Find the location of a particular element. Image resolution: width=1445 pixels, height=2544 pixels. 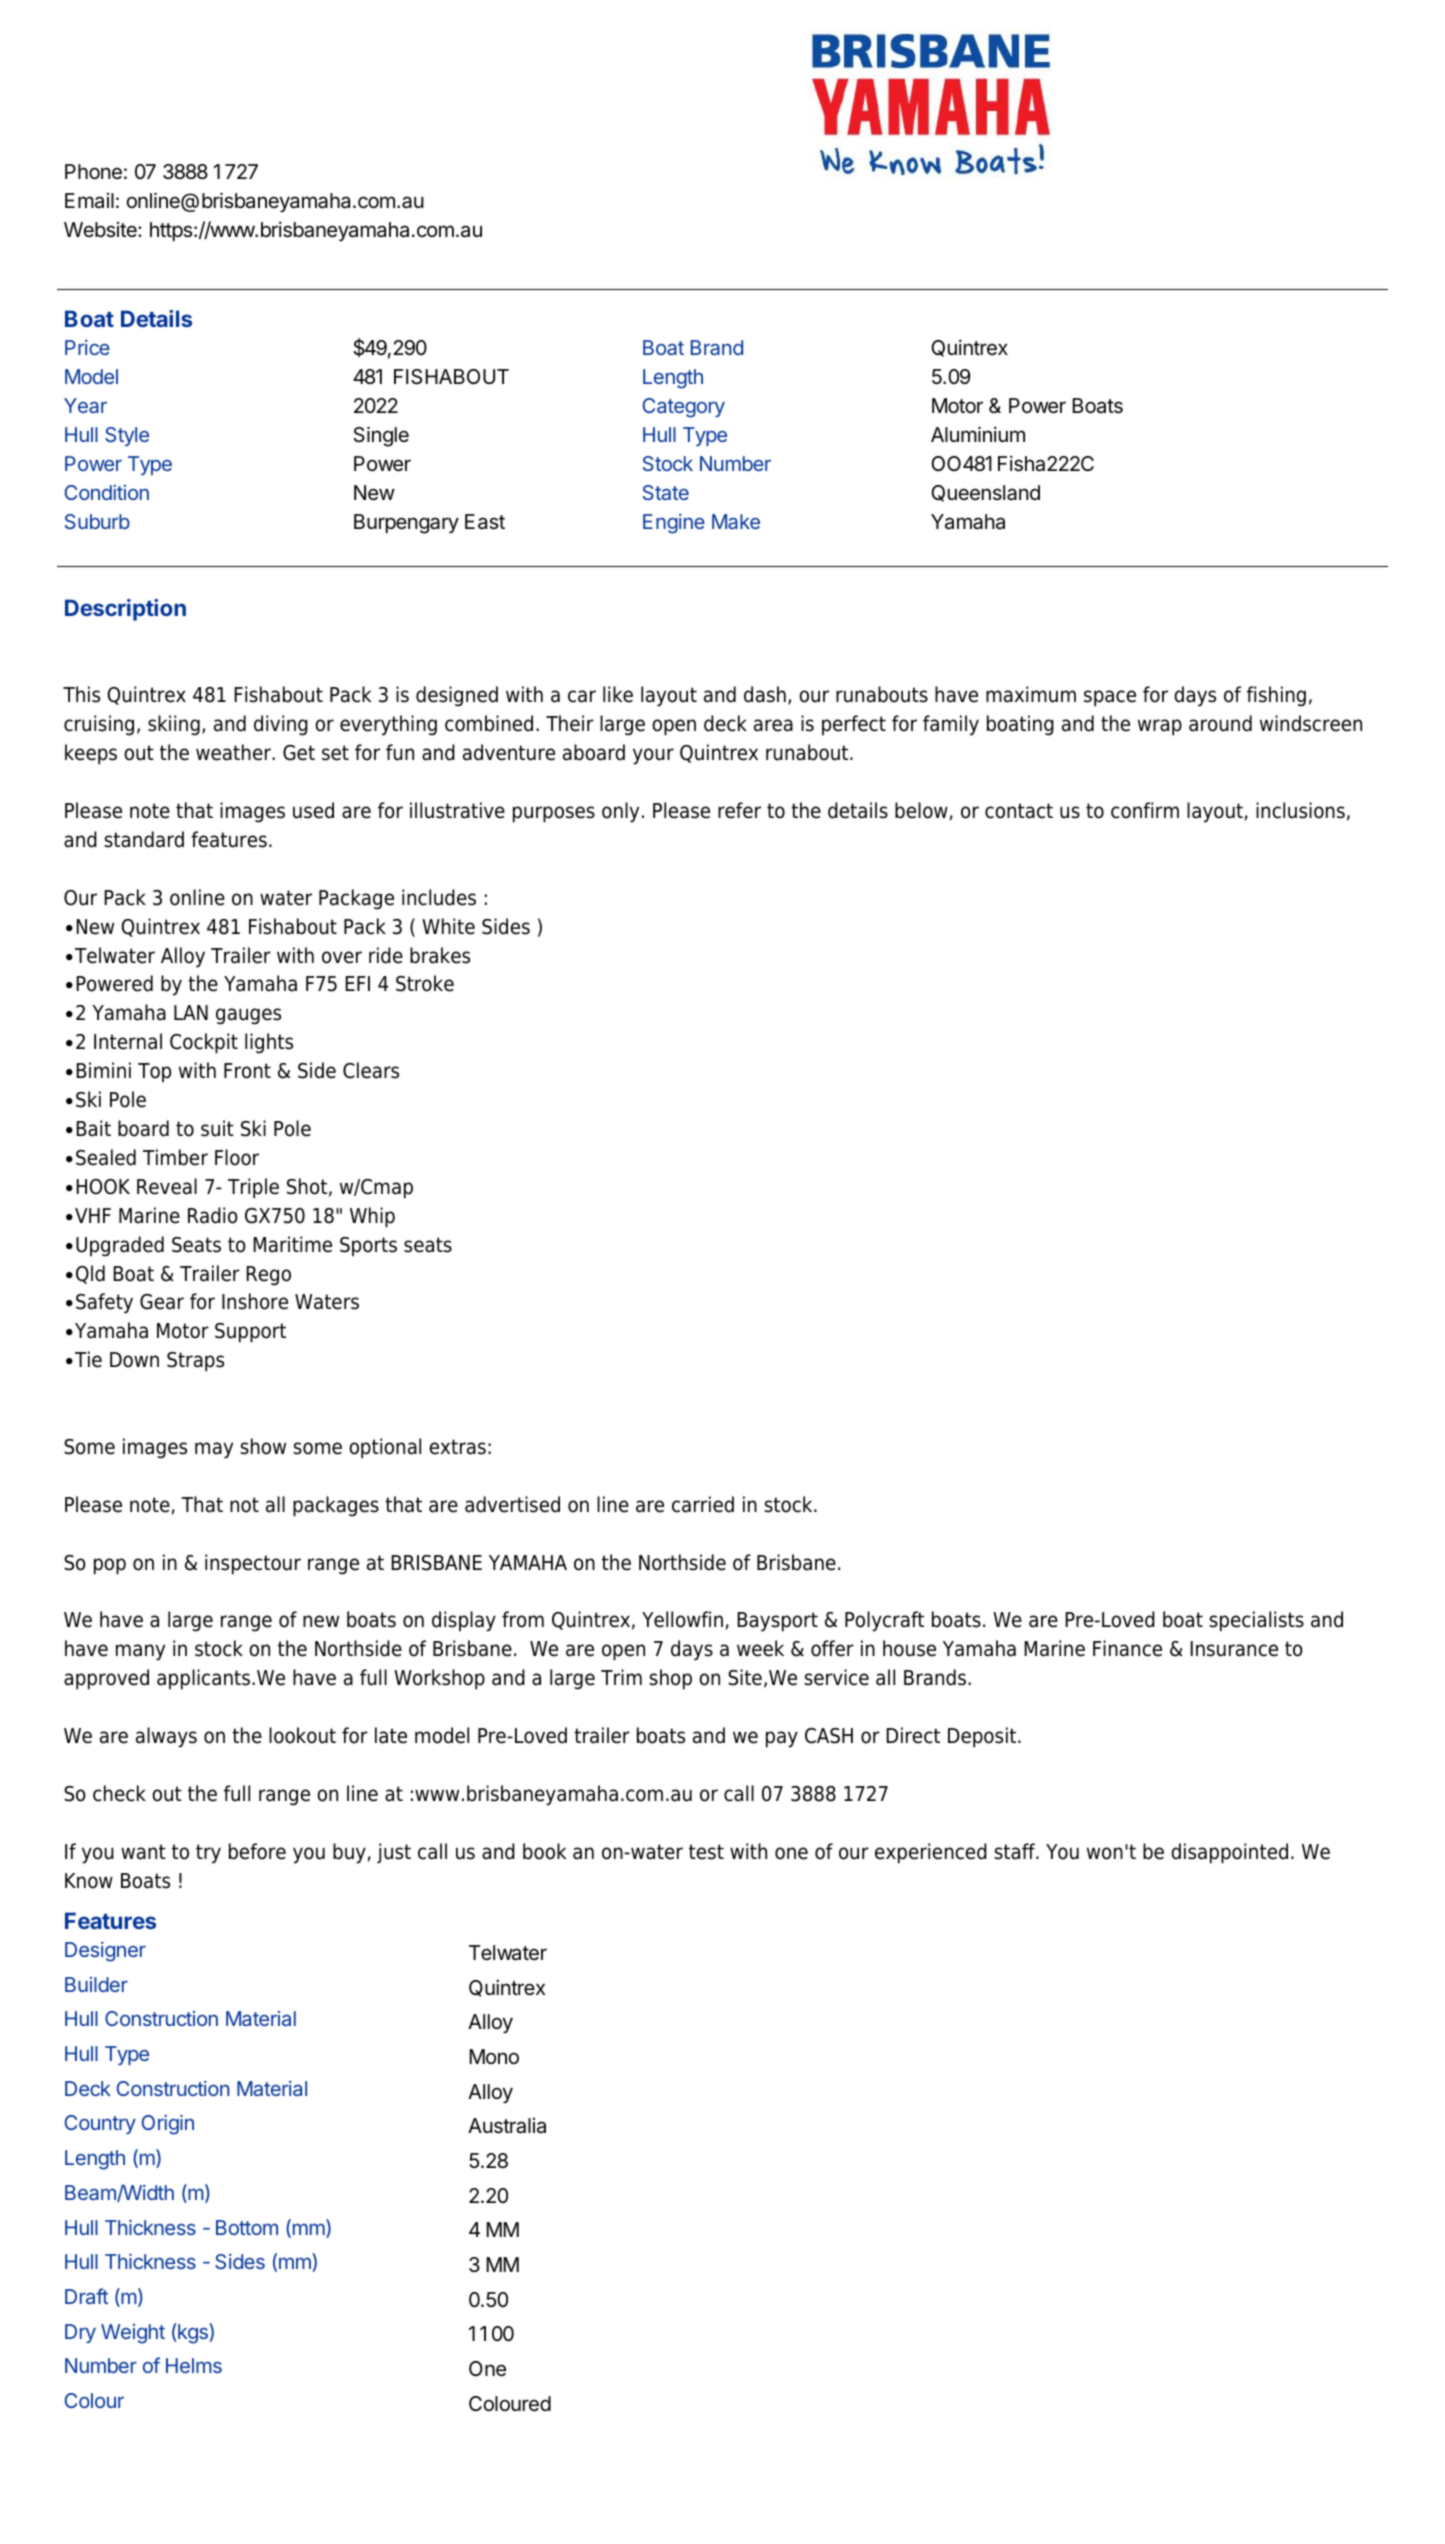

Aluminium is located at coordinates (978, 434).
